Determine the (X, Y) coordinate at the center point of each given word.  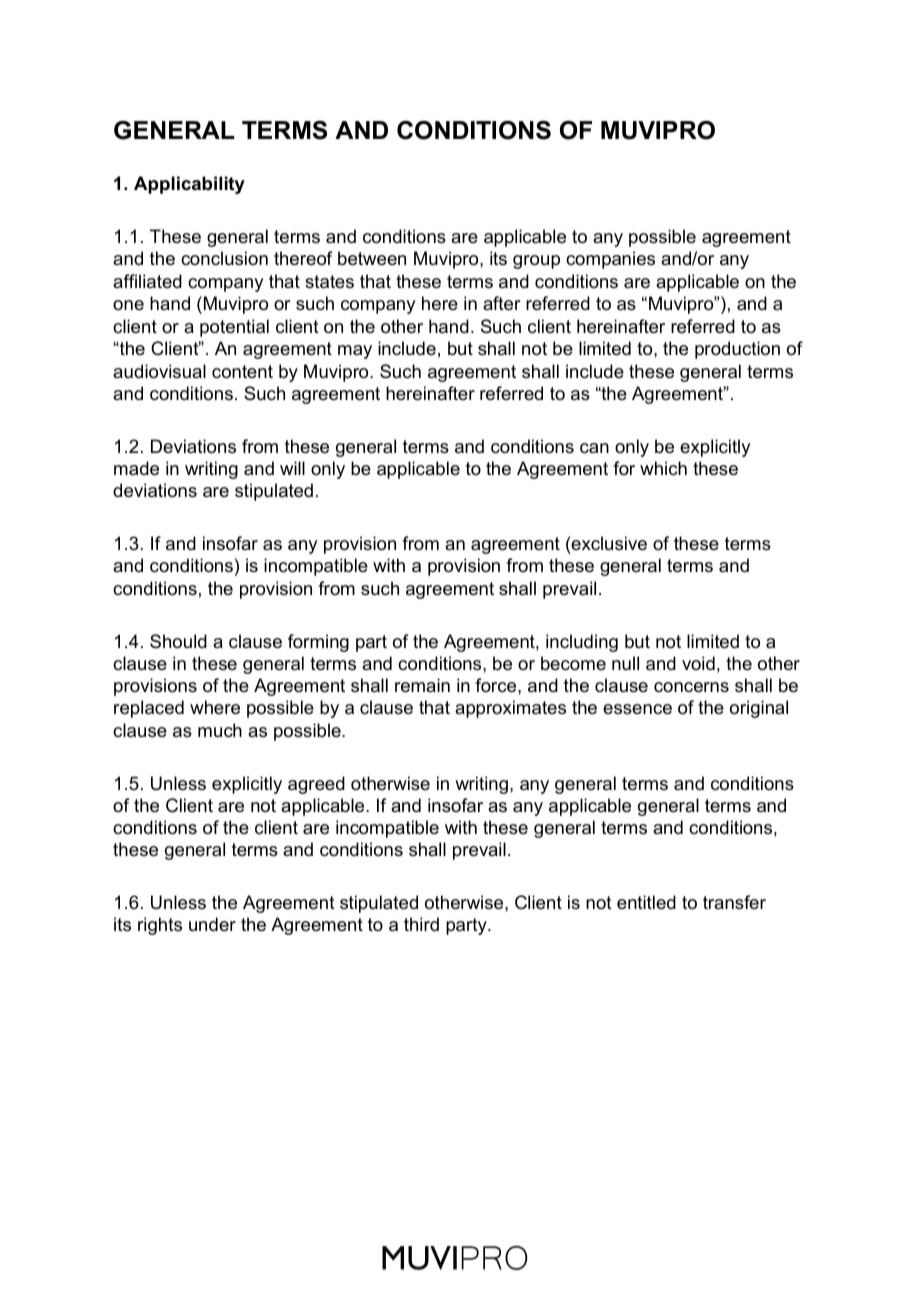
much (220, 730)
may (355, 352)
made (136, 468)
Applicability (189, 185)
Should (178, 641)
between (372, 258)
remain (422, 685)
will (292, 468)
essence (637, 709)
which (663, 468)
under (212, 924)
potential (234, 328)
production (737, 350)
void (698, 663)
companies (610, 260)
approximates (510, 709)
